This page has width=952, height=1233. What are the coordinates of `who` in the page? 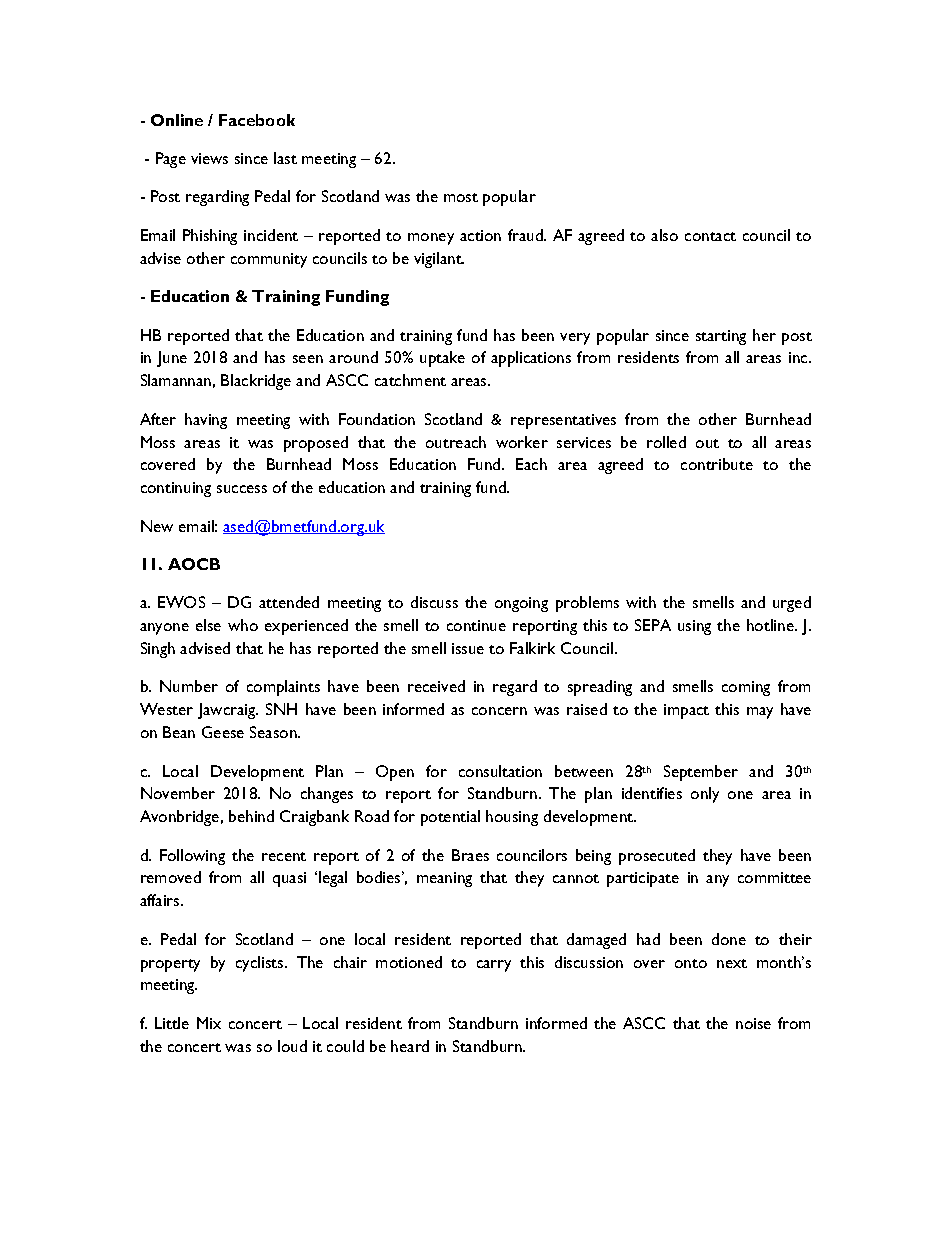 It's located at (243, 625).
